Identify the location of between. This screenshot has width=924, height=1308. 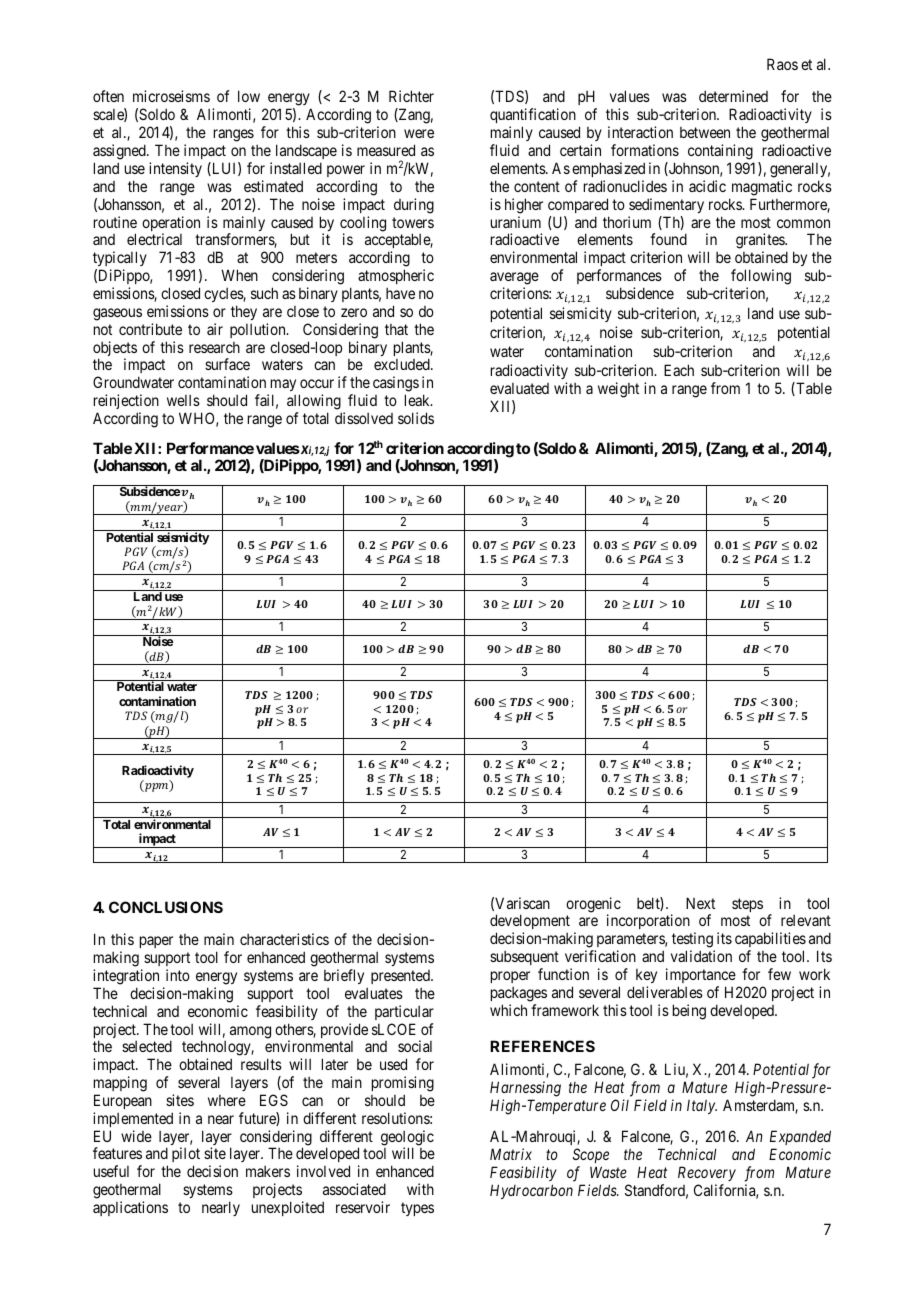
(705, 132).
